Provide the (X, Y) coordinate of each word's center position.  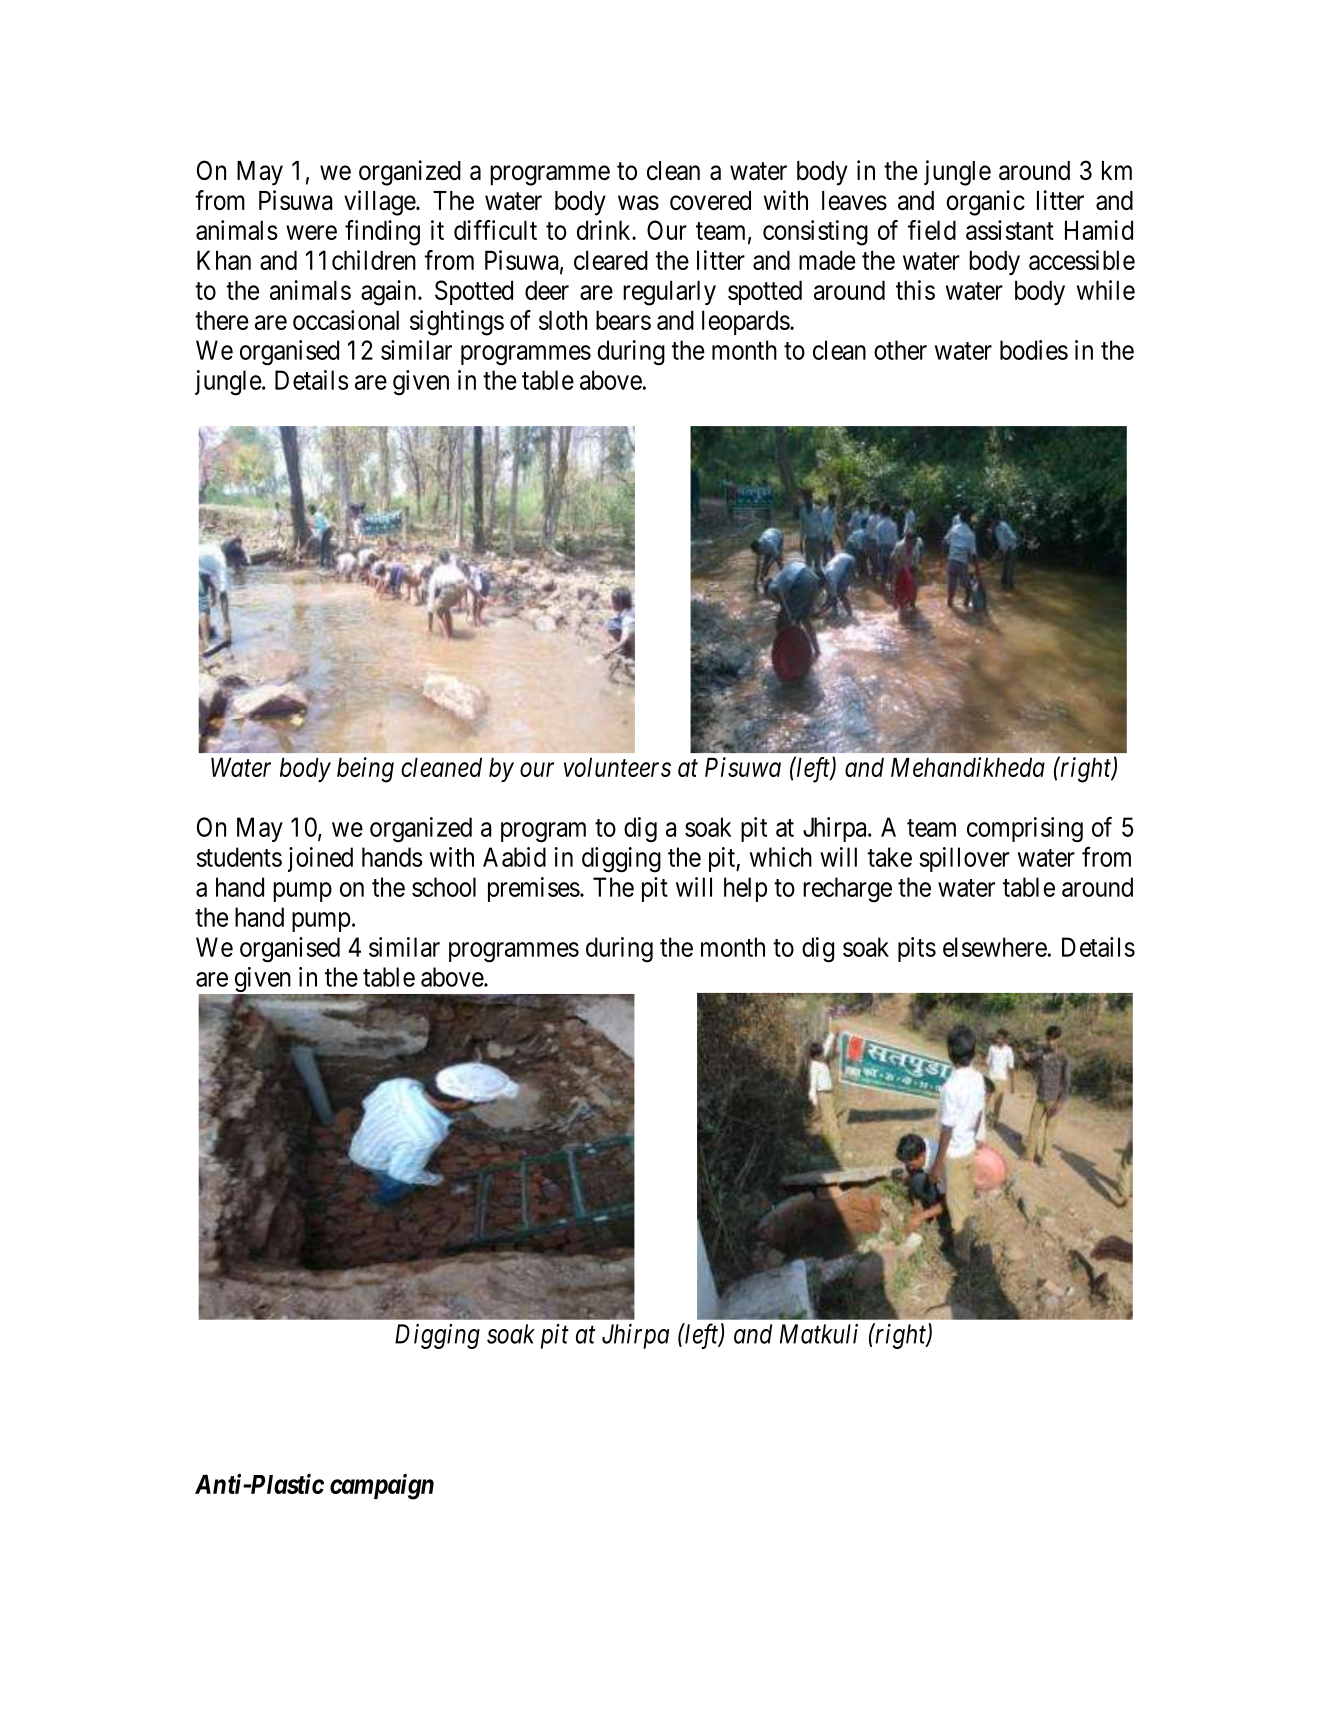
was (638, 202)
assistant (1010, 230)
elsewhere (995, 947)
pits (917, 949)
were (311, 232)
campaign (382, 1486)
